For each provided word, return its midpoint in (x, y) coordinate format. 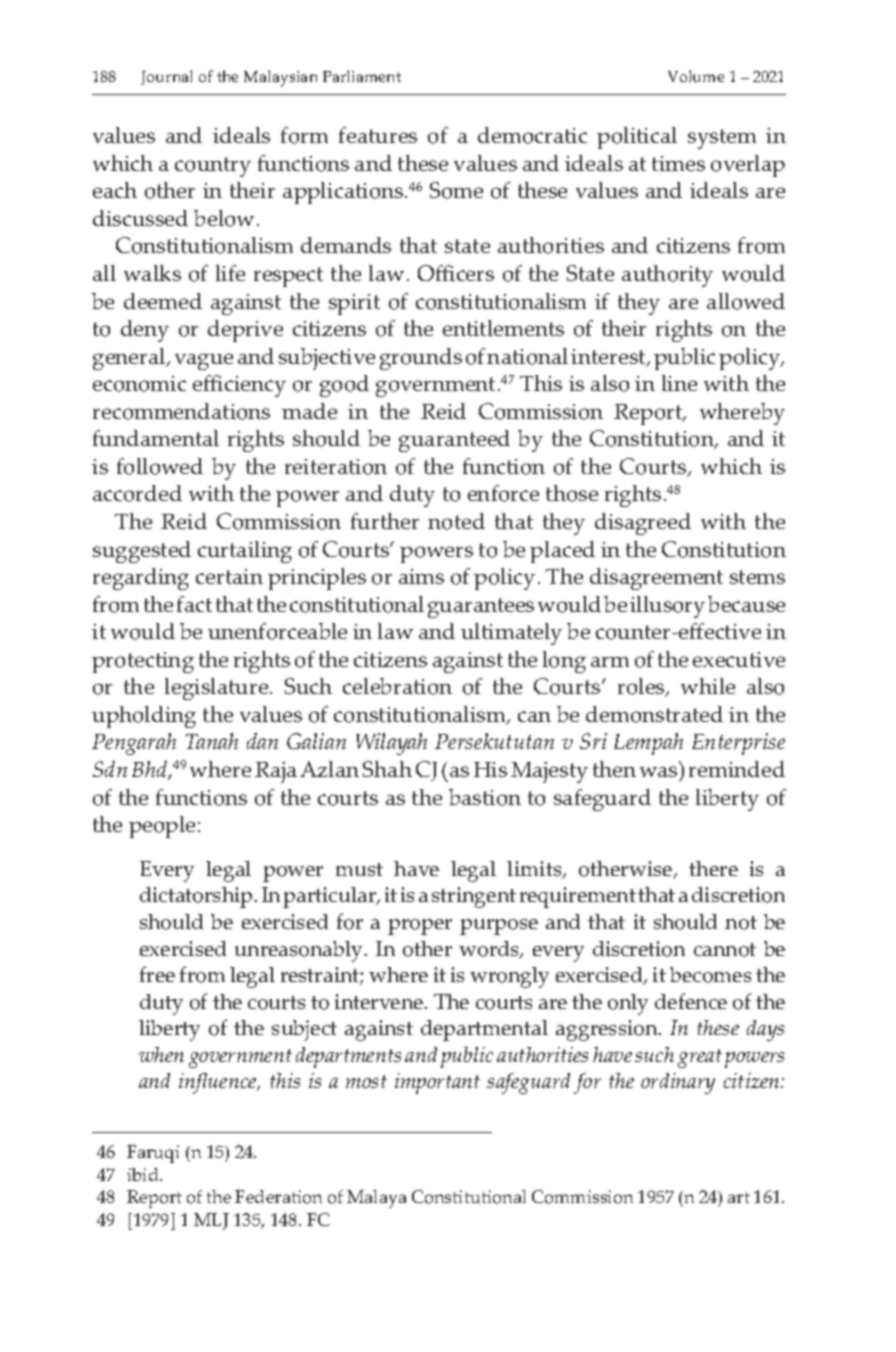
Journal (166, 77)
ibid (144, 1174)
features (378, 135)
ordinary (678, 1083)
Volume (696, 76)
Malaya (376, 1199)
